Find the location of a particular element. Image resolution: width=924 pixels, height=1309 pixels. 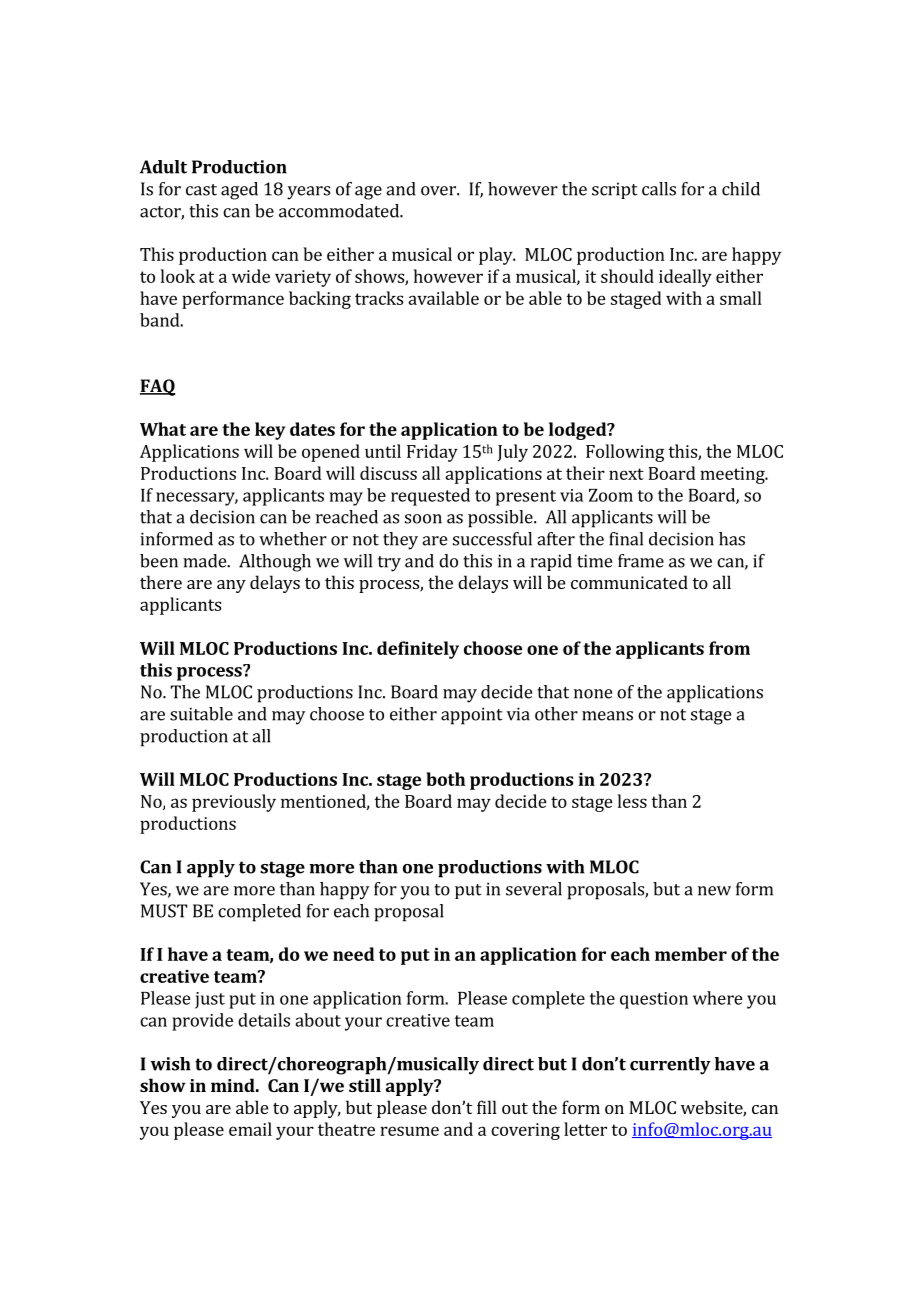

calls is located at coordinates (659, 189).
